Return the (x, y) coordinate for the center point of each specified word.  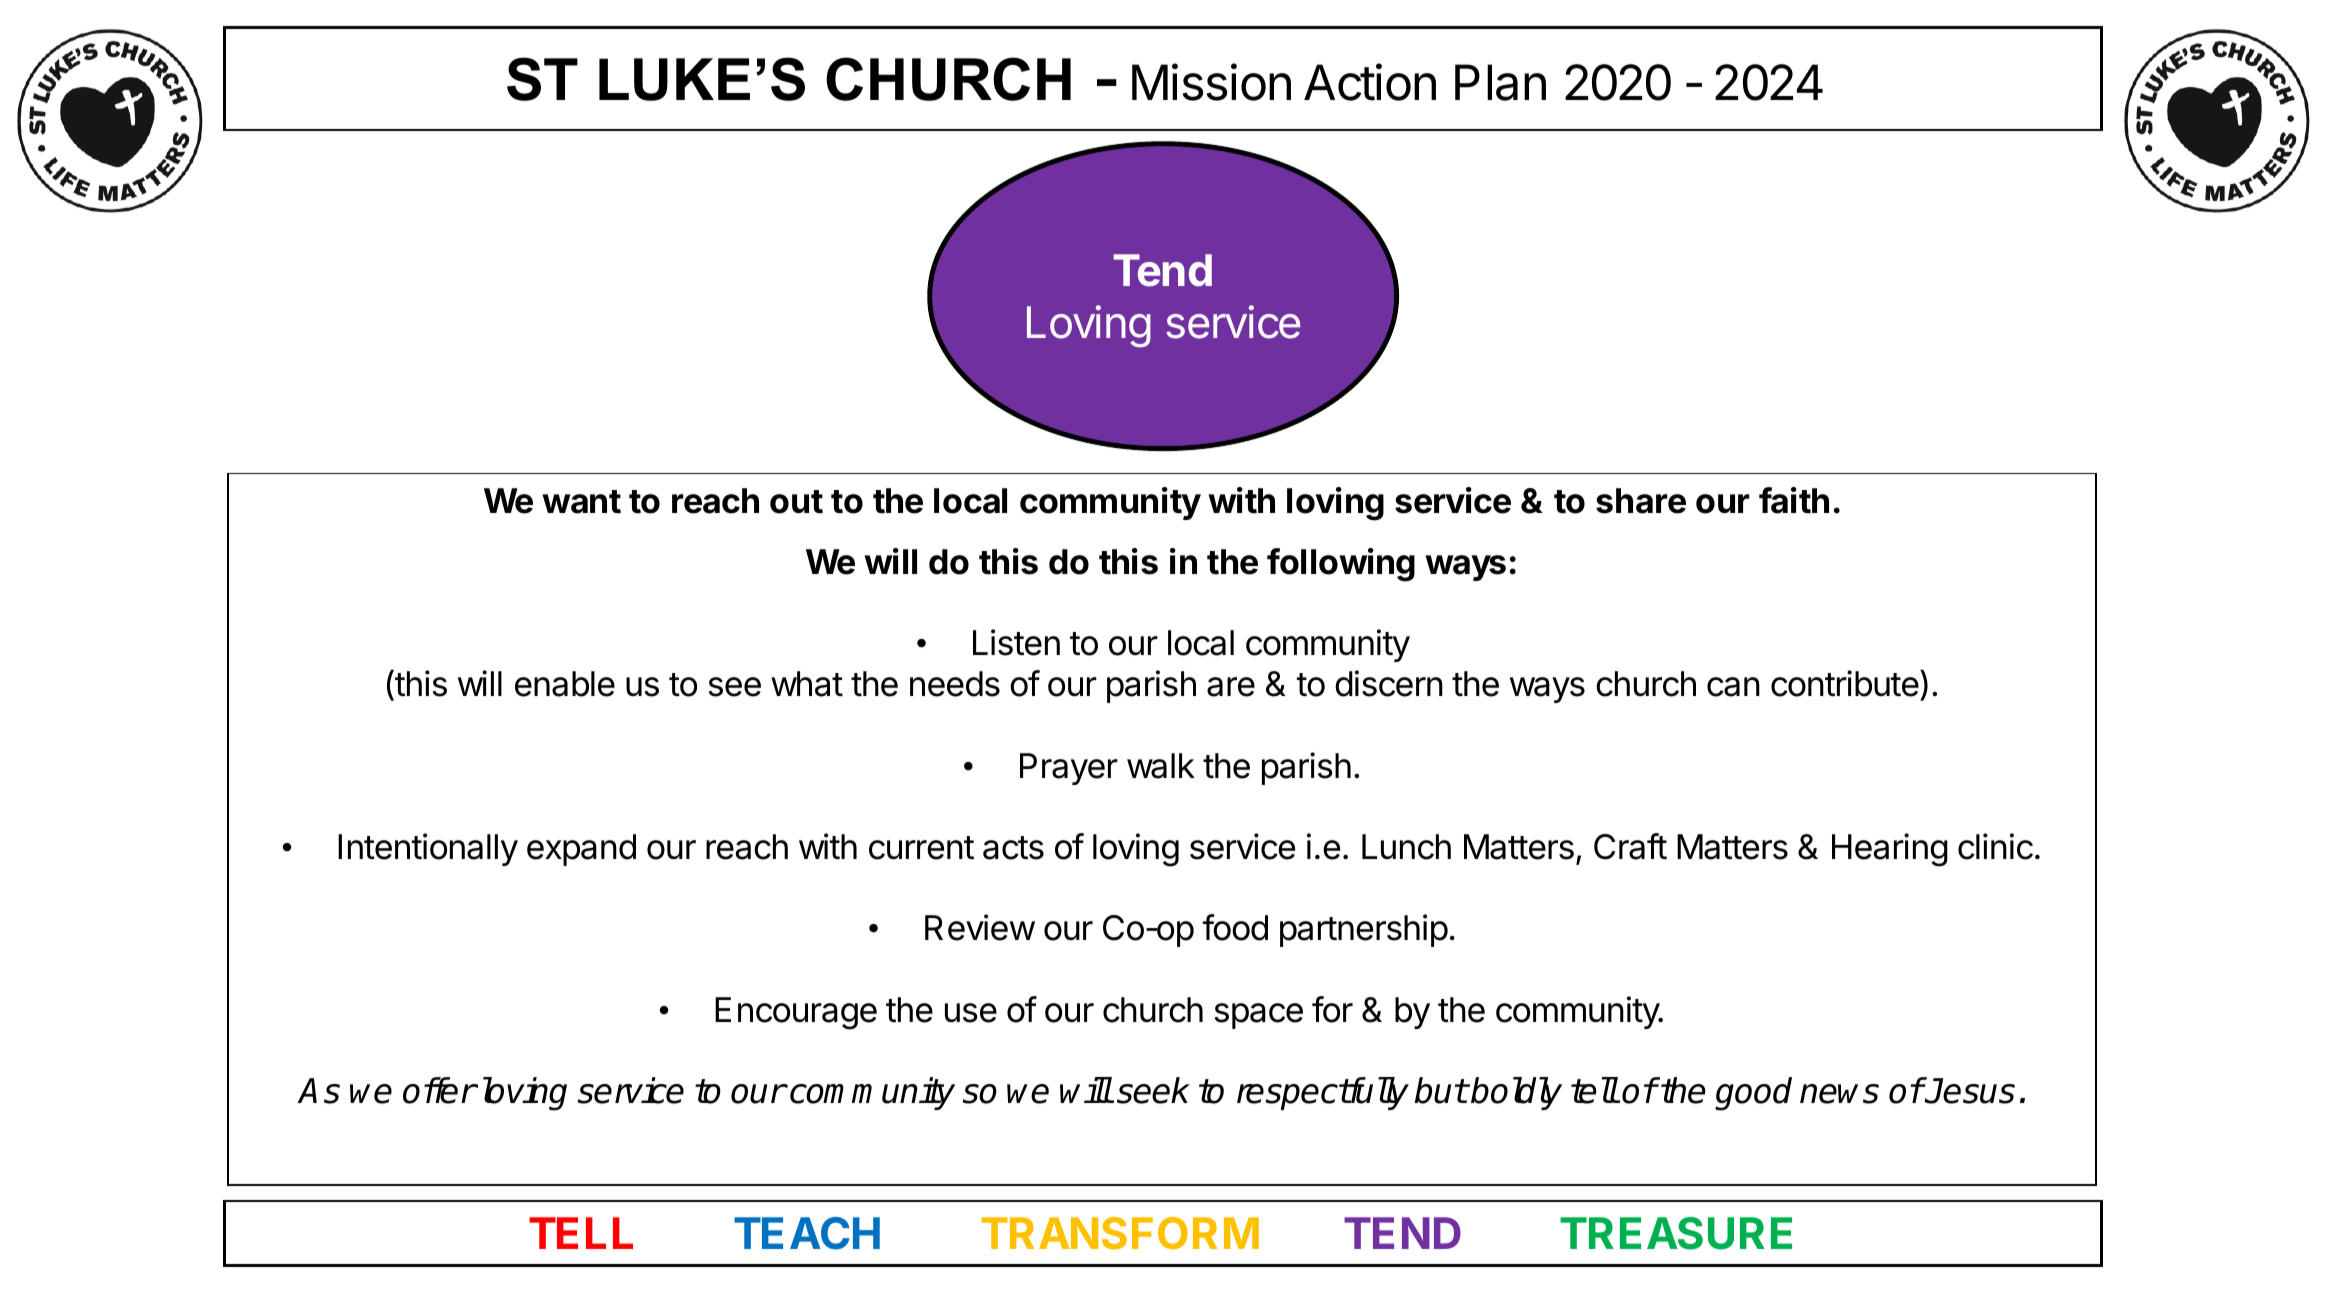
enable (565, 684)
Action (1370, 82)
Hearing (1890, 850)
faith (1794, 500)
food (1235, 927)
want (581, 502)
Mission (1211, 82)
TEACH (807, 1233)
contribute (1845, 683)
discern (1389, 683)
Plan (1500, 82)
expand (581, 850)
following (1341, 565)
